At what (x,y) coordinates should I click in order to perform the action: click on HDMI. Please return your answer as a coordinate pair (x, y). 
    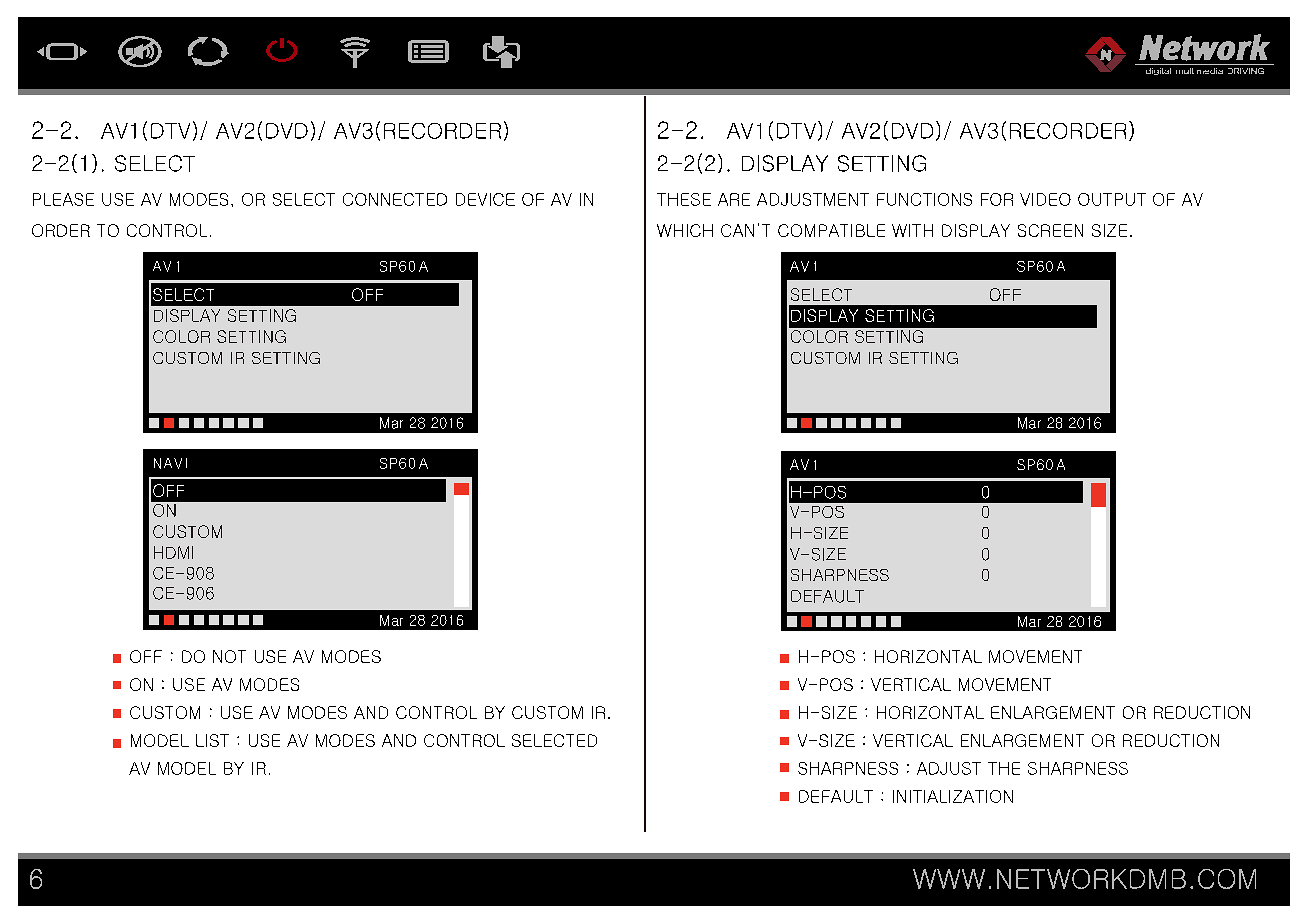
    Looking at the image, I should click on (173, 552).
